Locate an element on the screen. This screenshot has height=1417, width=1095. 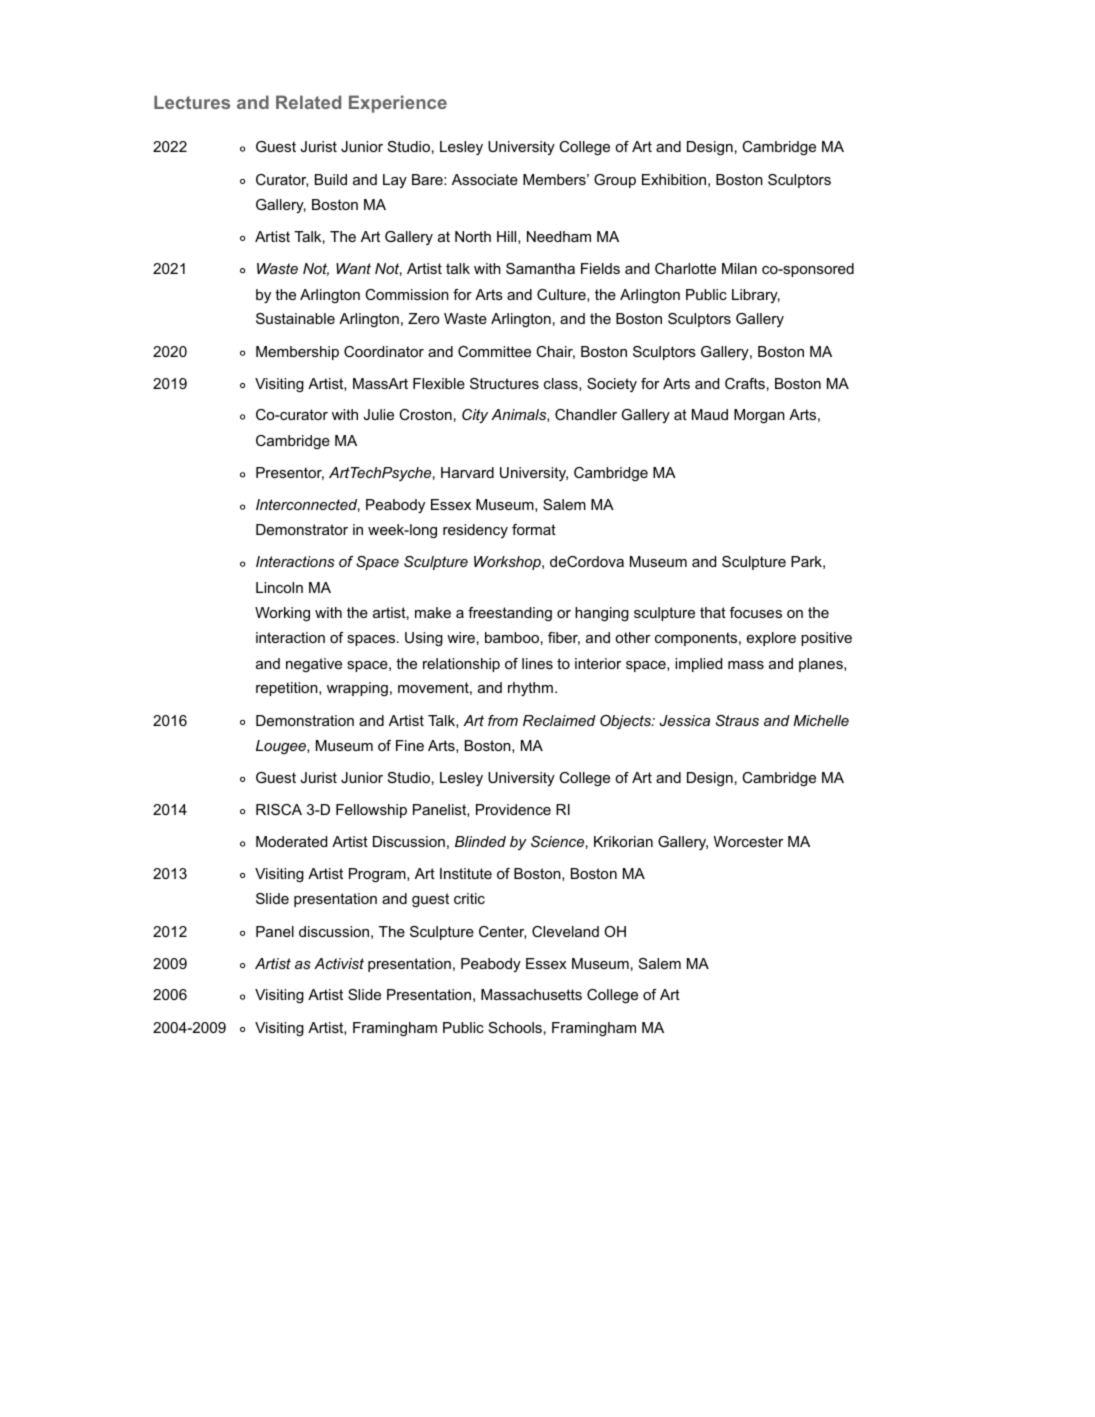
Related is located at coordinates (308, 102).
